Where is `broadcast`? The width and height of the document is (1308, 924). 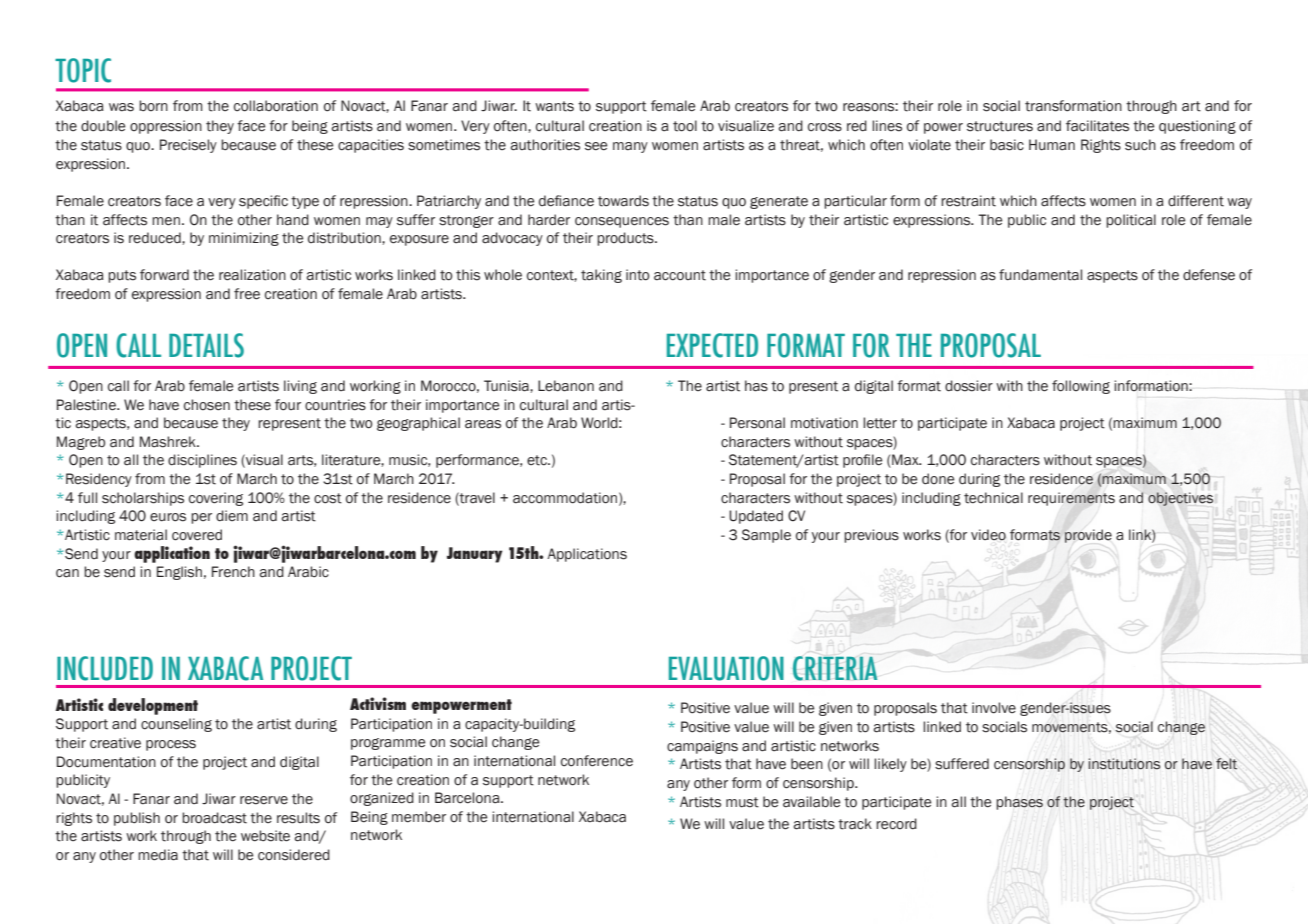 broadcast is located at coordinates (214, 818).
